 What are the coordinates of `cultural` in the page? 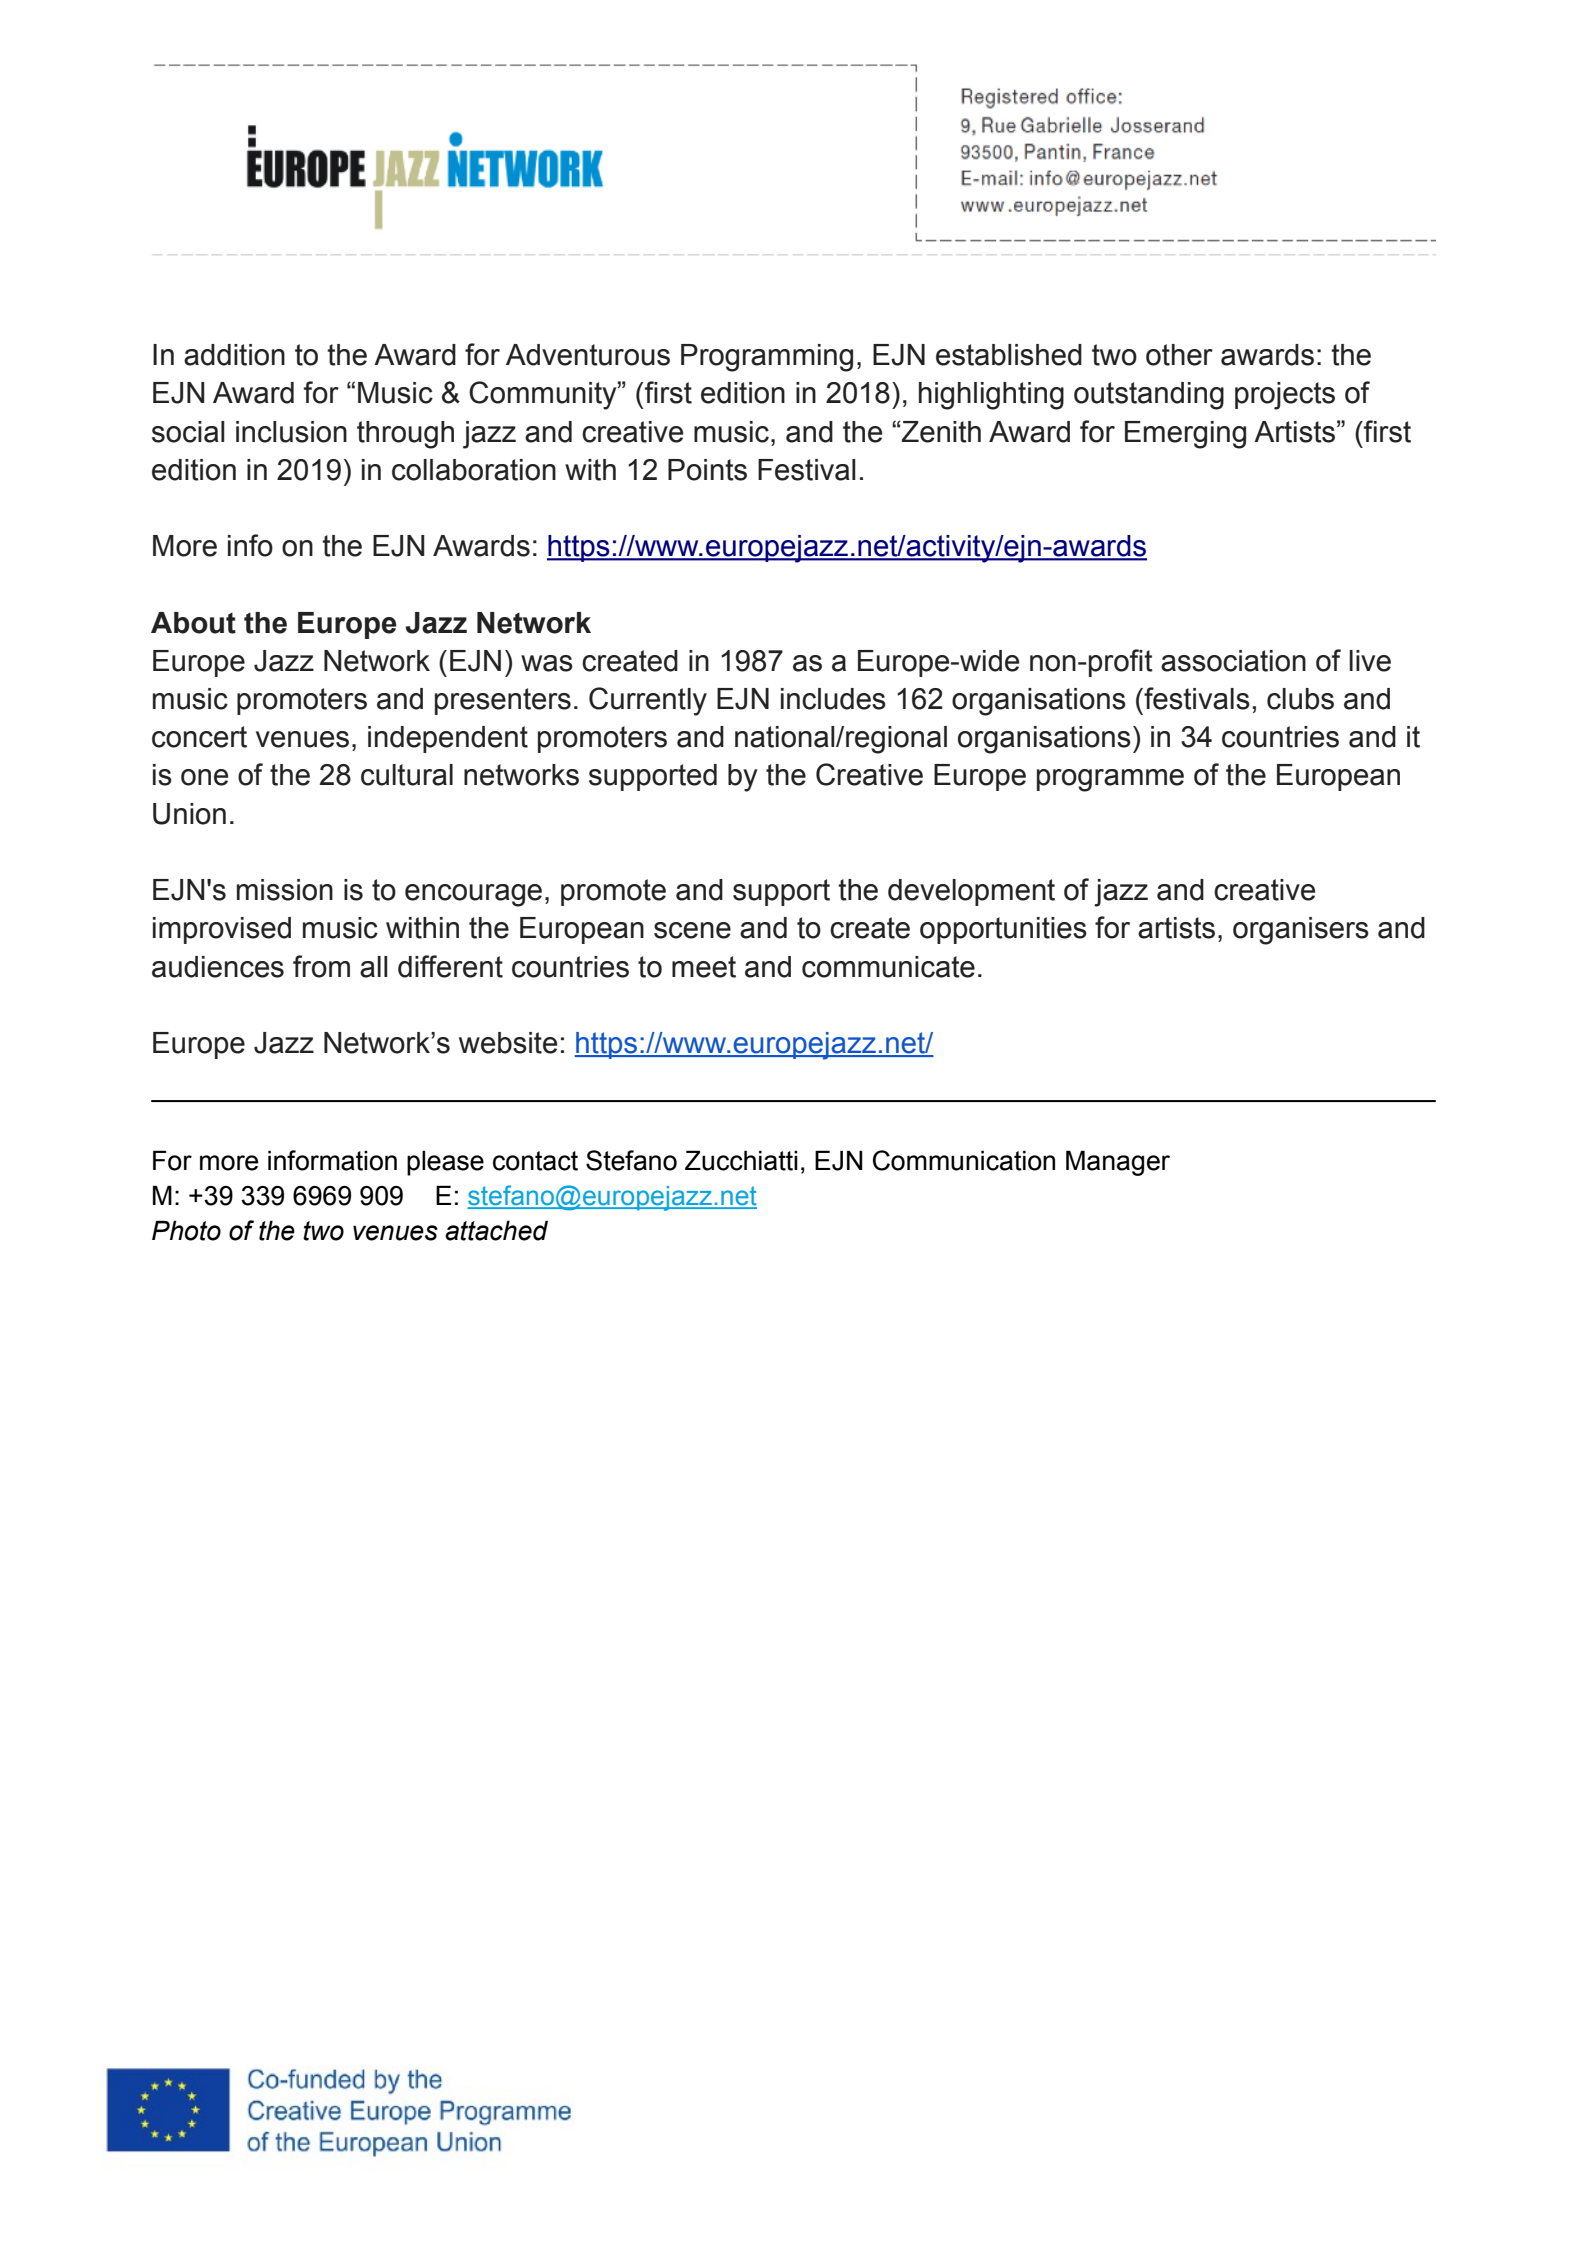 It's located at (407, 775).
